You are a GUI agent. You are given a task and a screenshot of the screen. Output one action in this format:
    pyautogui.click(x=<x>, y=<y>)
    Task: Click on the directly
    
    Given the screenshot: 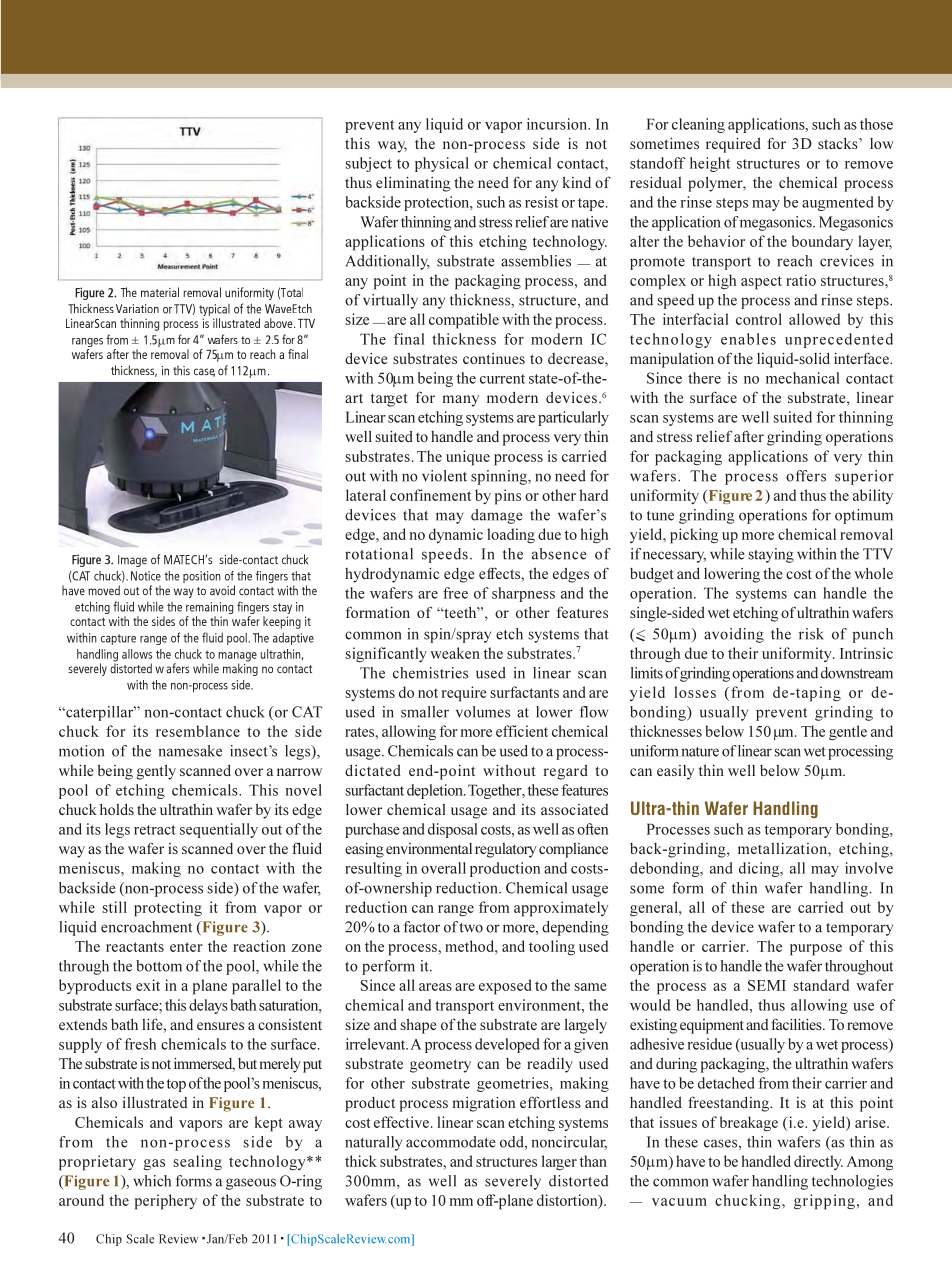 What is the action you would take?
    pyautogui.click(x=818, y=1162)
